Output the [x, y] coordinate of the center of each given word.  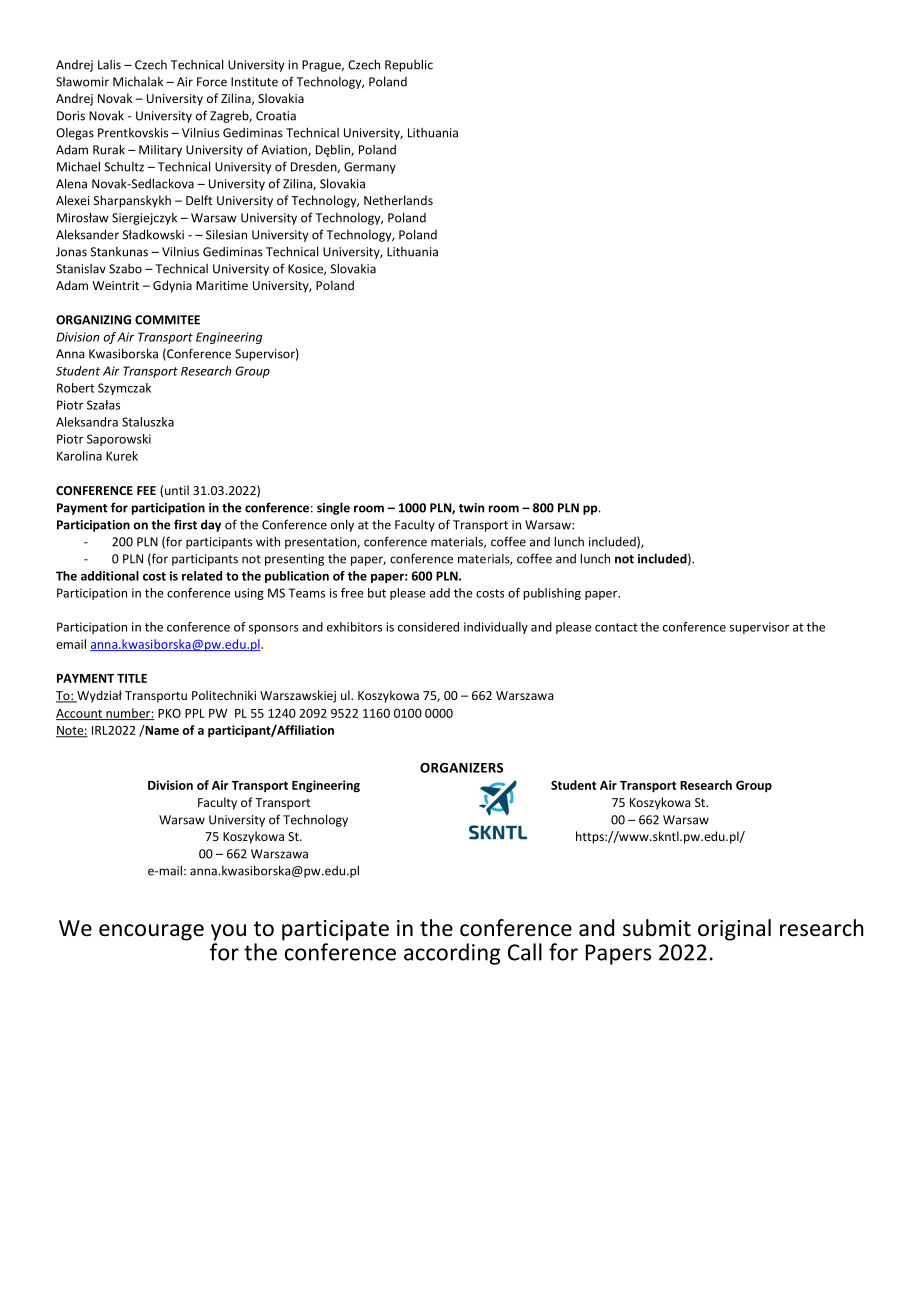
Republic [409, 65]
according [452, 954]
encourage [151, 932]
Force [212, 82]
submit [657, 928]
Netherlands [398, 200]
